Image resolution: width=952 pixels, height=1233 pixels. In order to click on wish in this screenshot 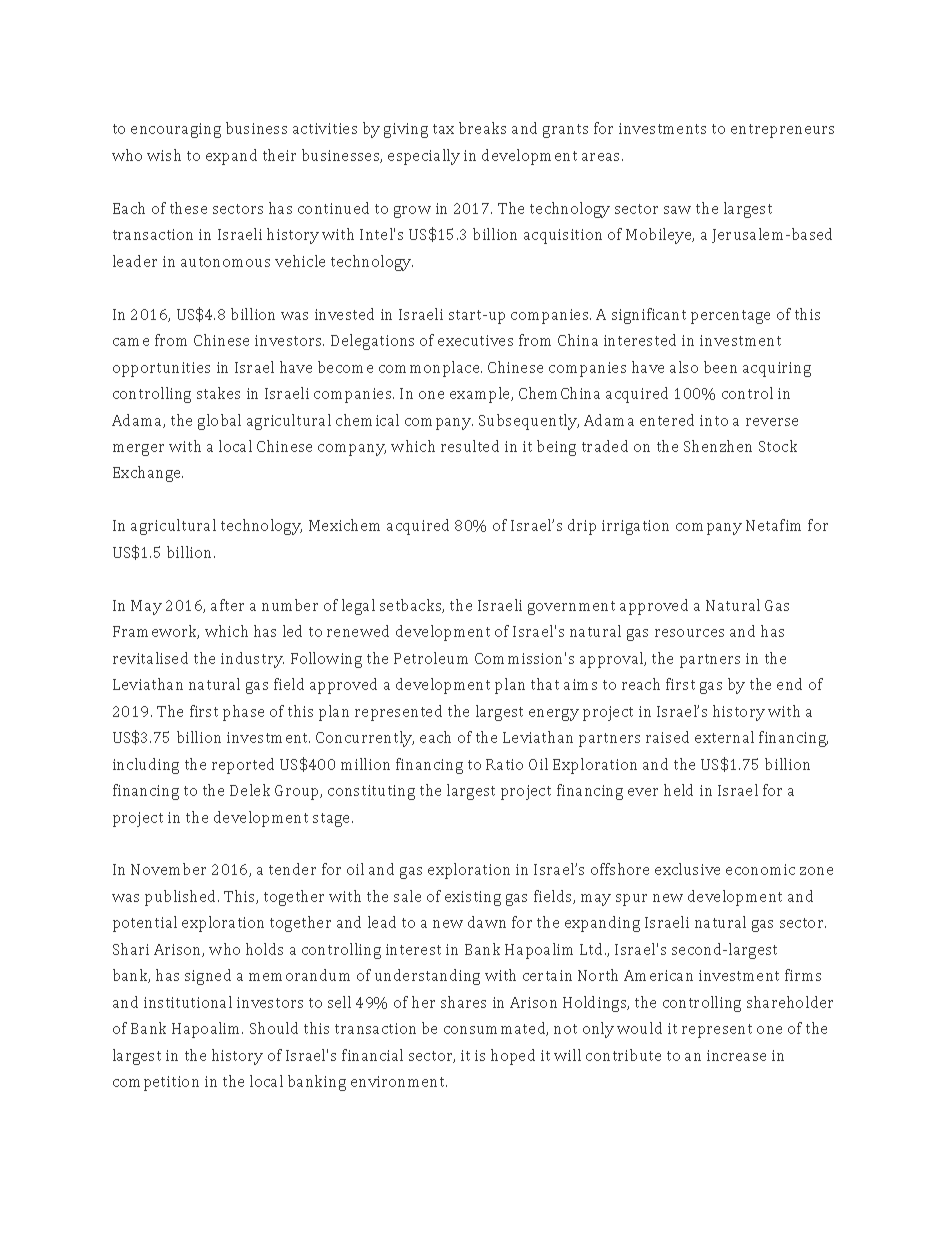, I will do `click(164, 155)`.
